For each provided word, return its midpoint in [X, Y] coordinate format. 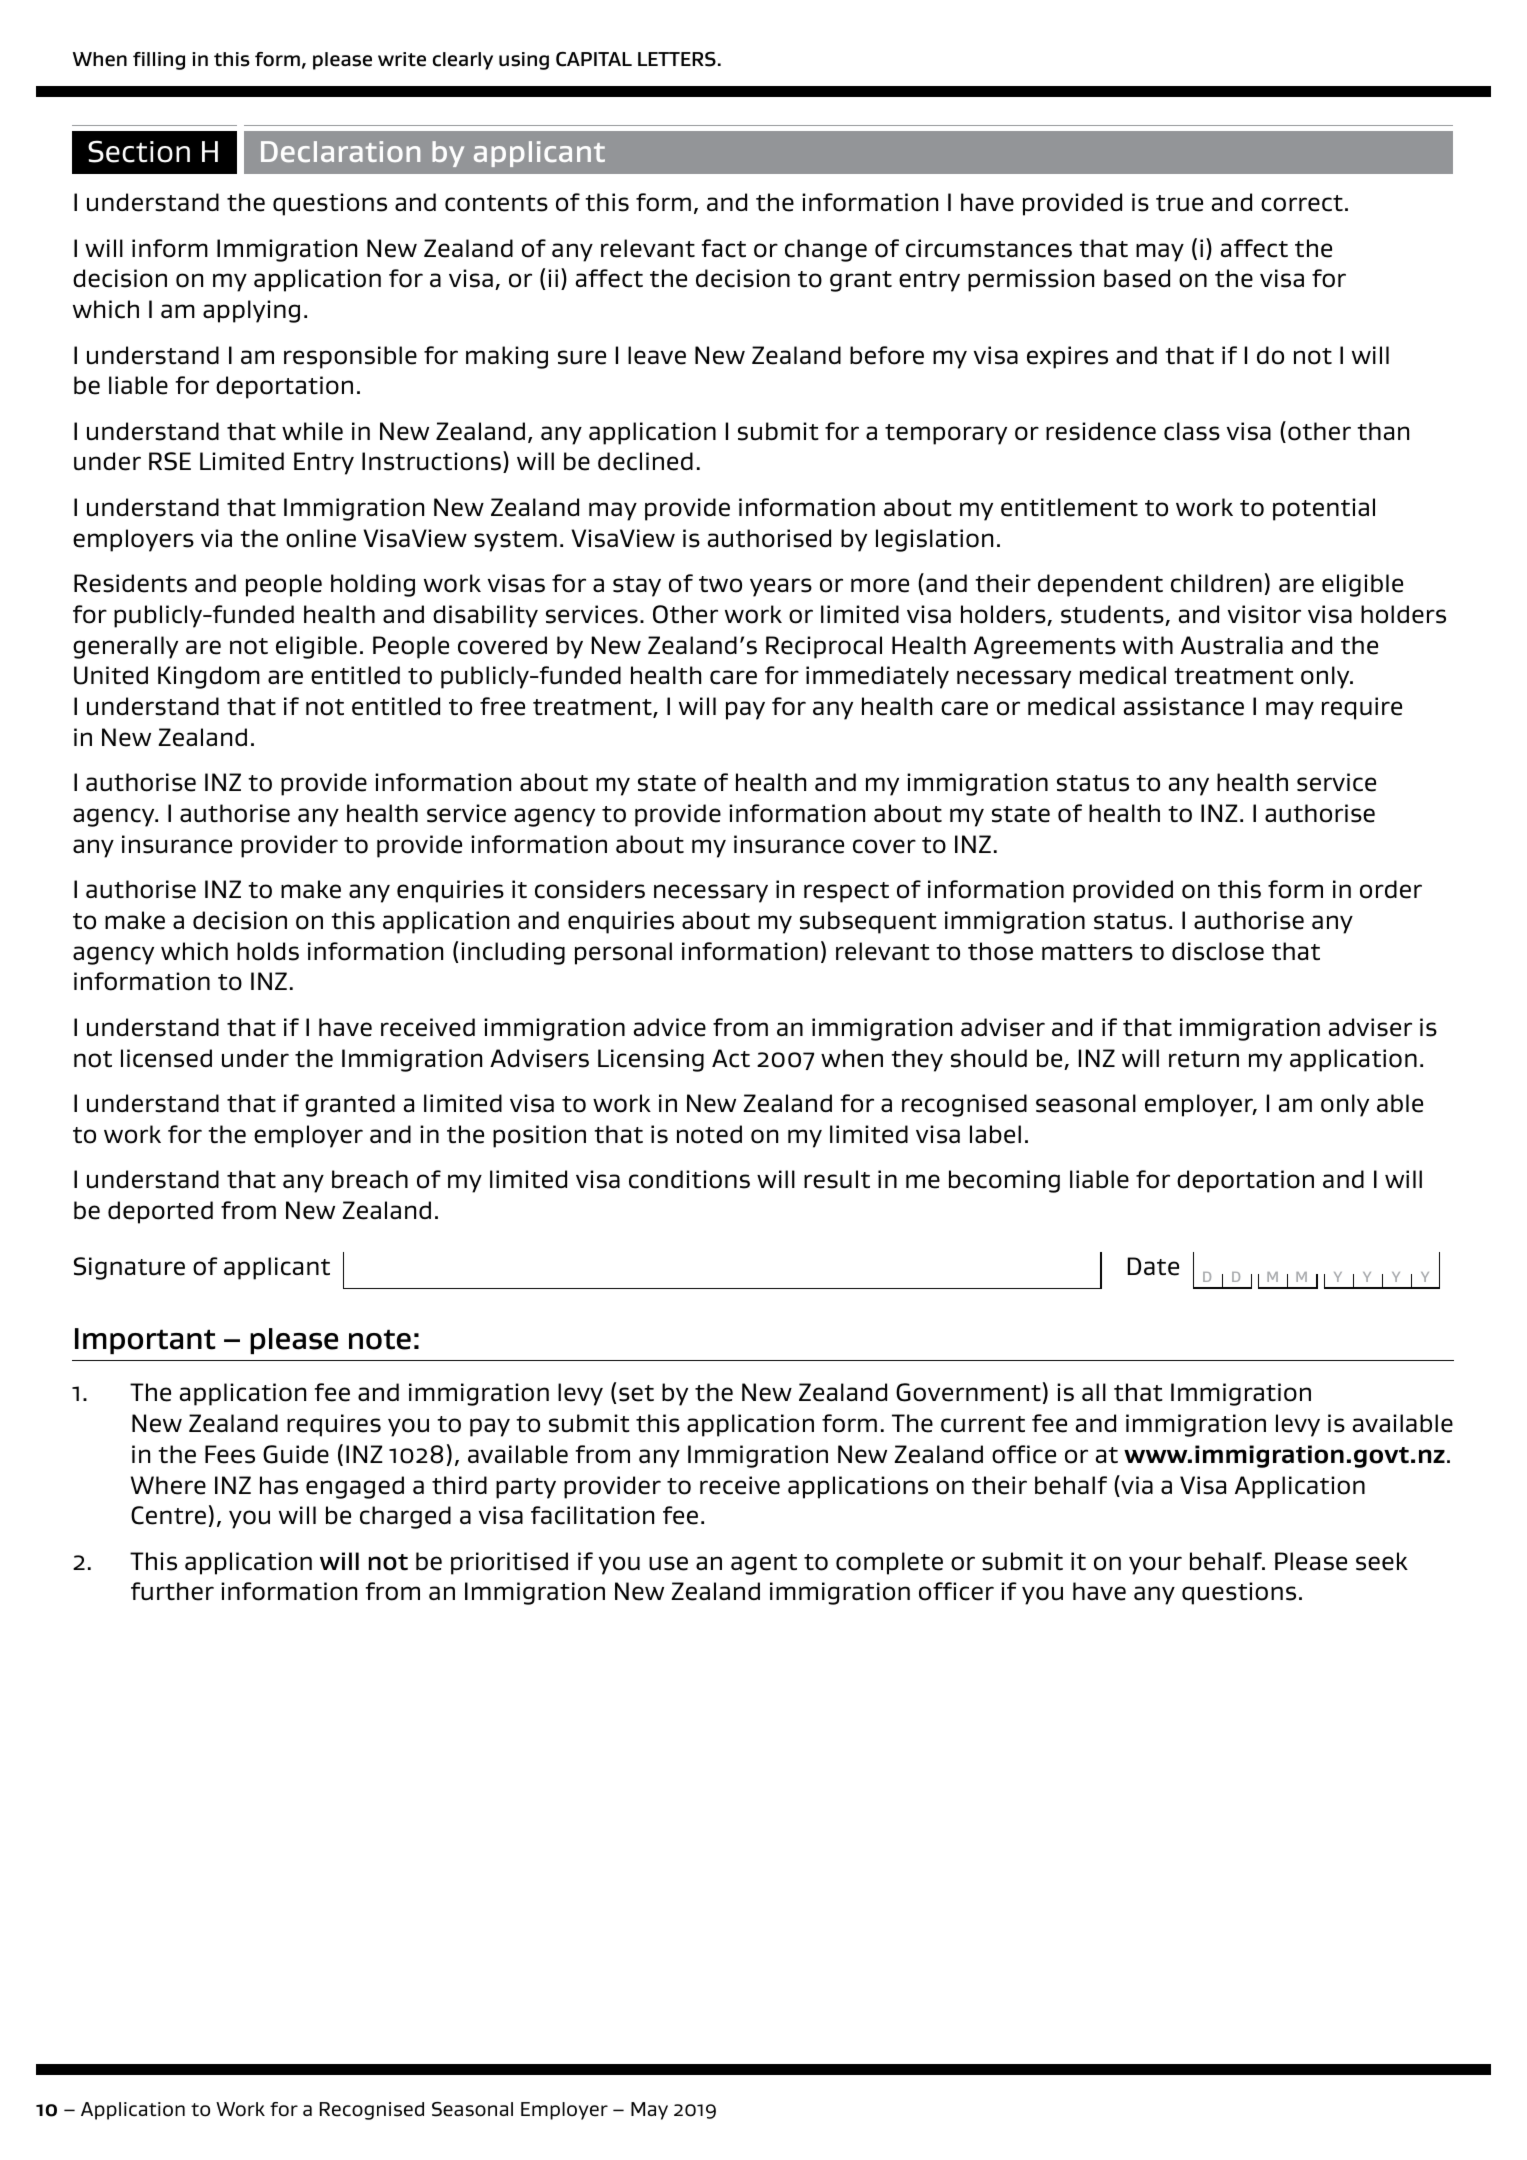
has [279, 1485]
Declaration [340, 151]
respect [846, 892]
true [1179, 203]
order [1391, 889]
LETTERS [677, 59]
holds [268, 951]
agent [764, 1564]
